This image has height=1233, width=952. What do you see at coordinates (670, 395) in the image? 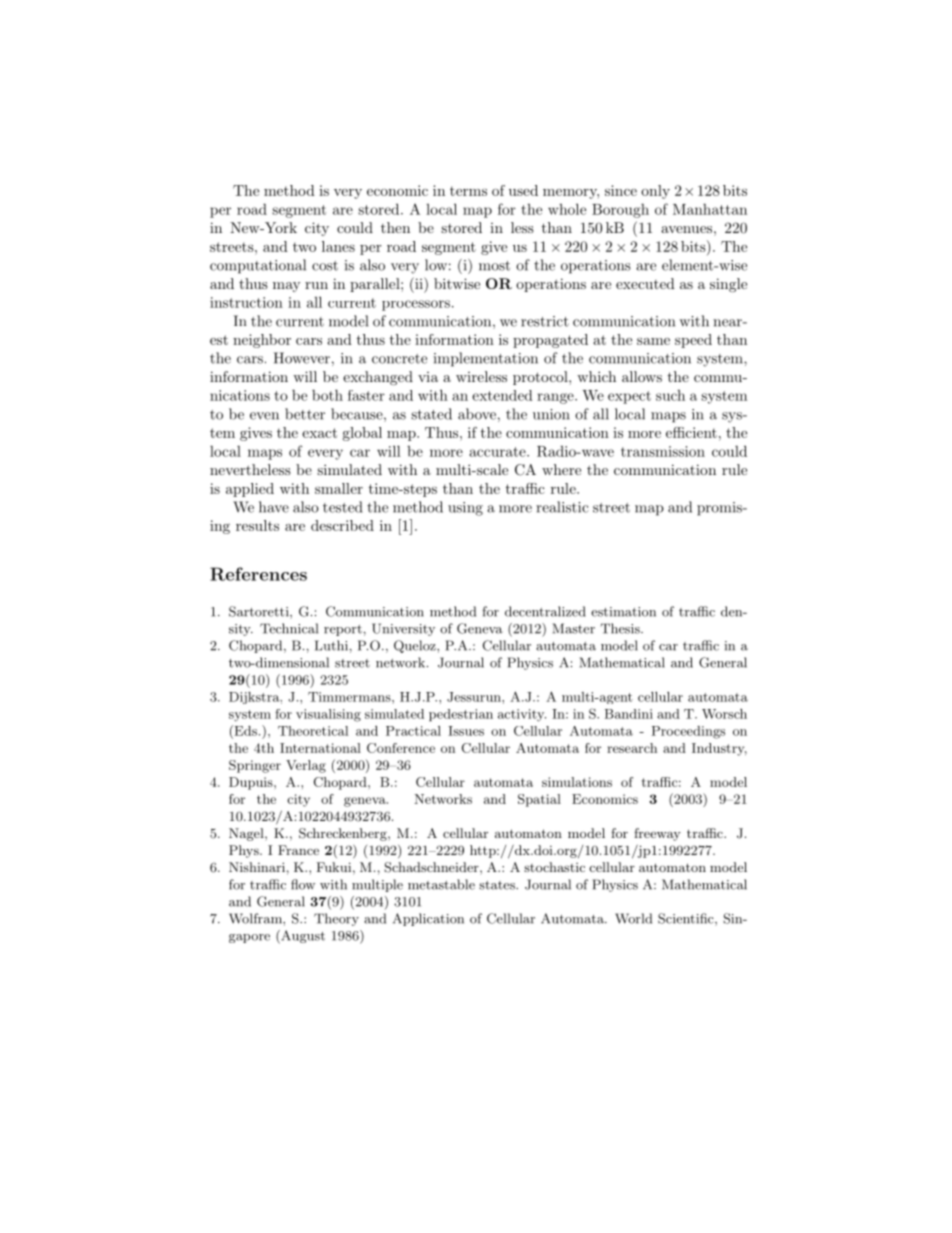
I see `such` at bounding box center [670, 395].
